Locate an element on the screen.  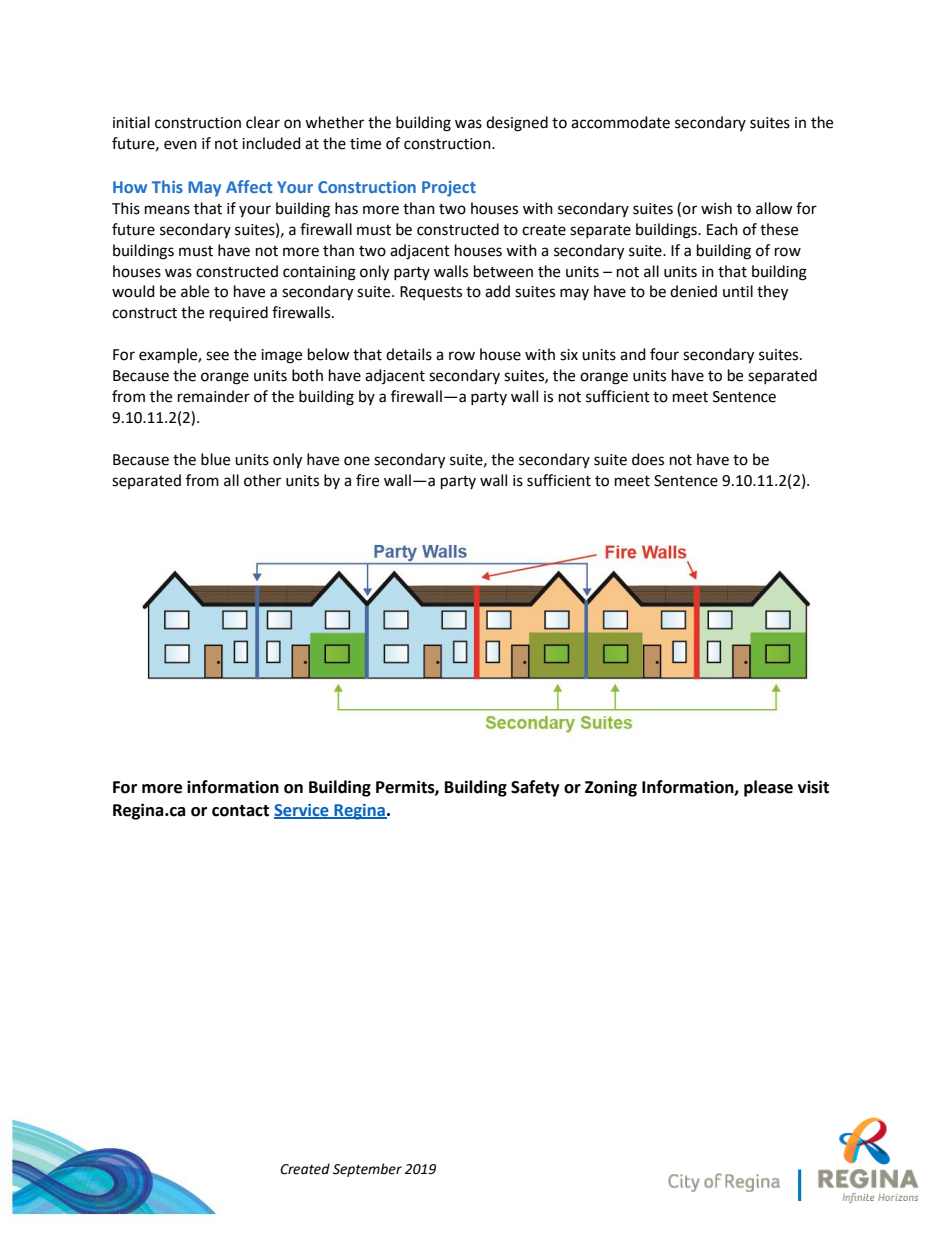
visit is located at coordinates (813, 787).
